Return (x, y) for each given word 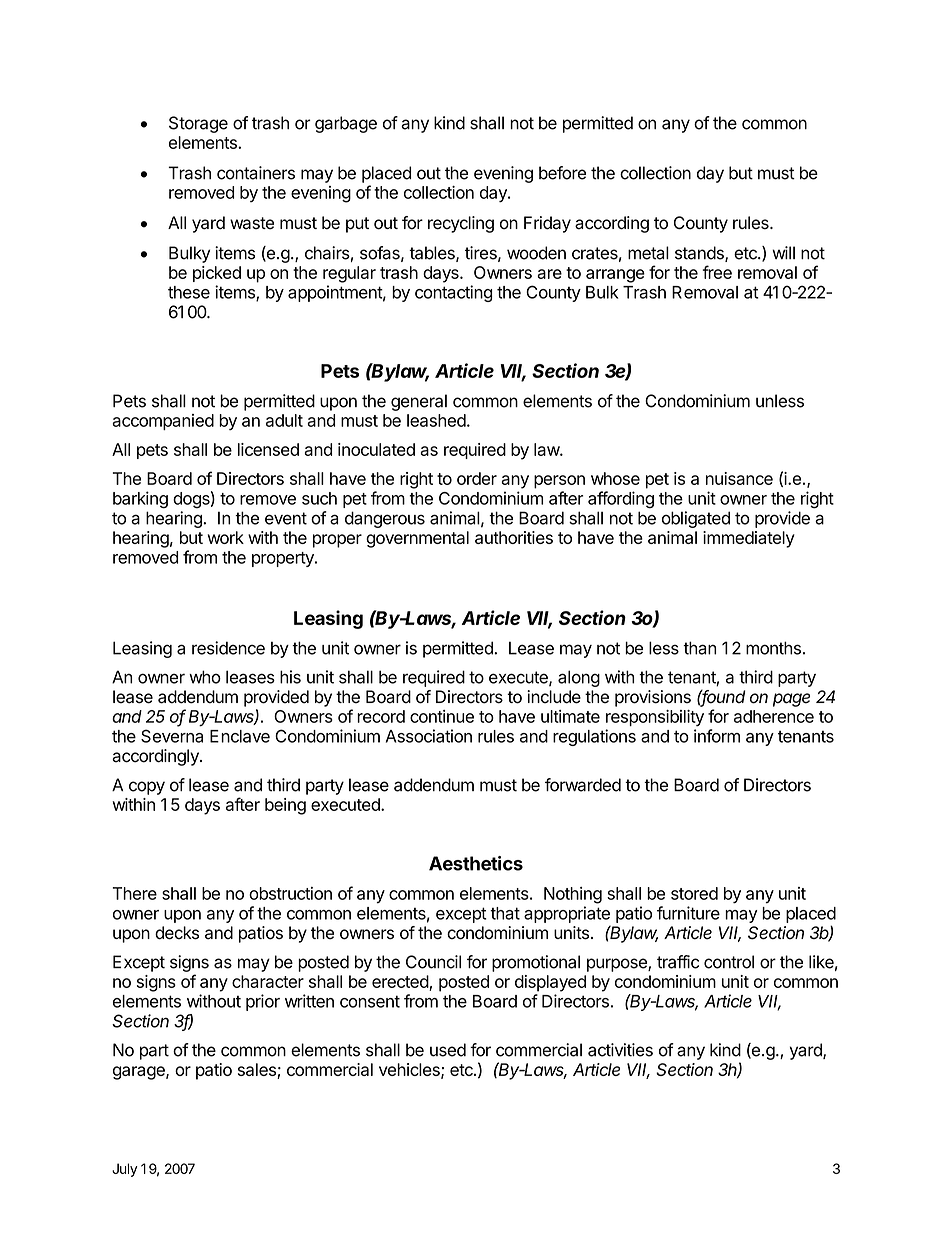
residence (228, 648)
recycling (461, 224)
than (699, 648)
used (448, 1050)
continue (442, 716)
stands (700, 254)
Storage (198, 124)
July (124, 1170)
